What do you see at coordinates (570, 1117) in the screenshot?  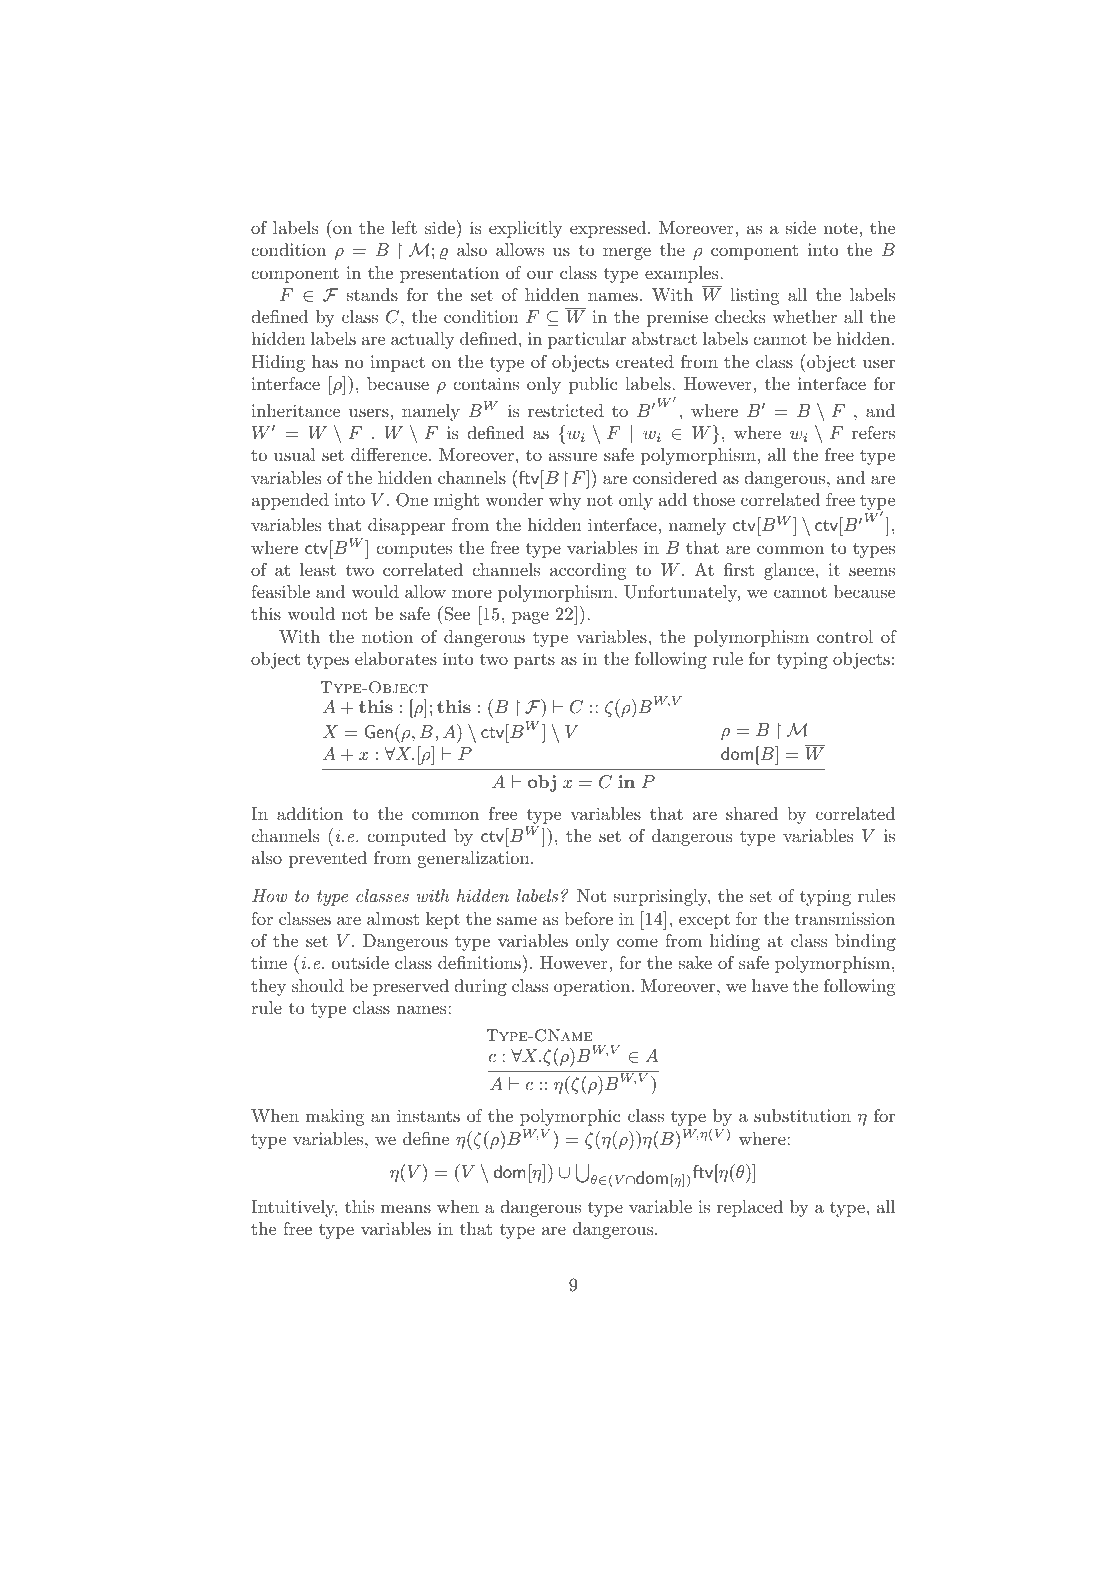 I see `polymorphic` at bounding box center [570, 1117].
